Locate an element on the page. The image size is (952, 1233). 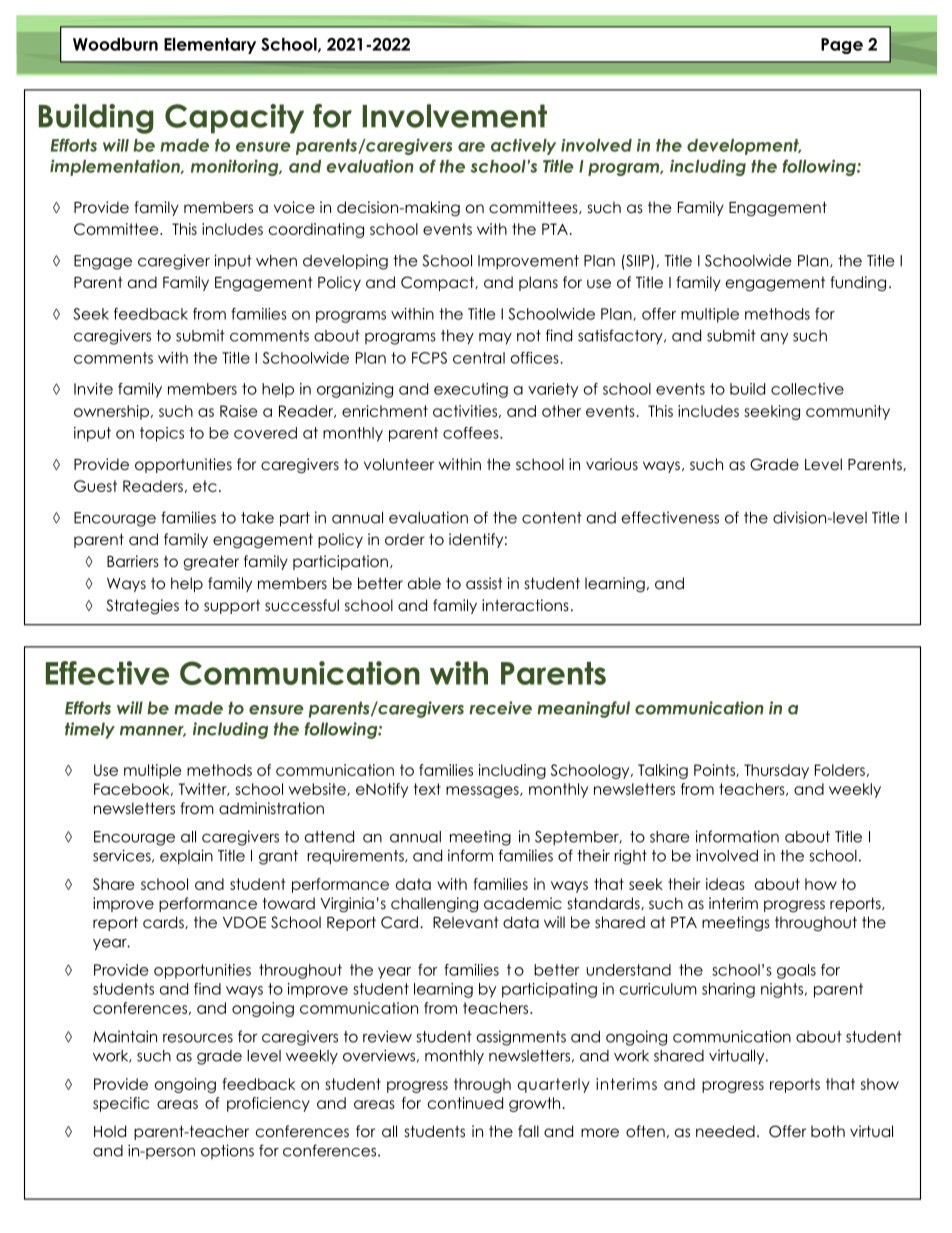
Thursday is located at coordinates (776, 771).
